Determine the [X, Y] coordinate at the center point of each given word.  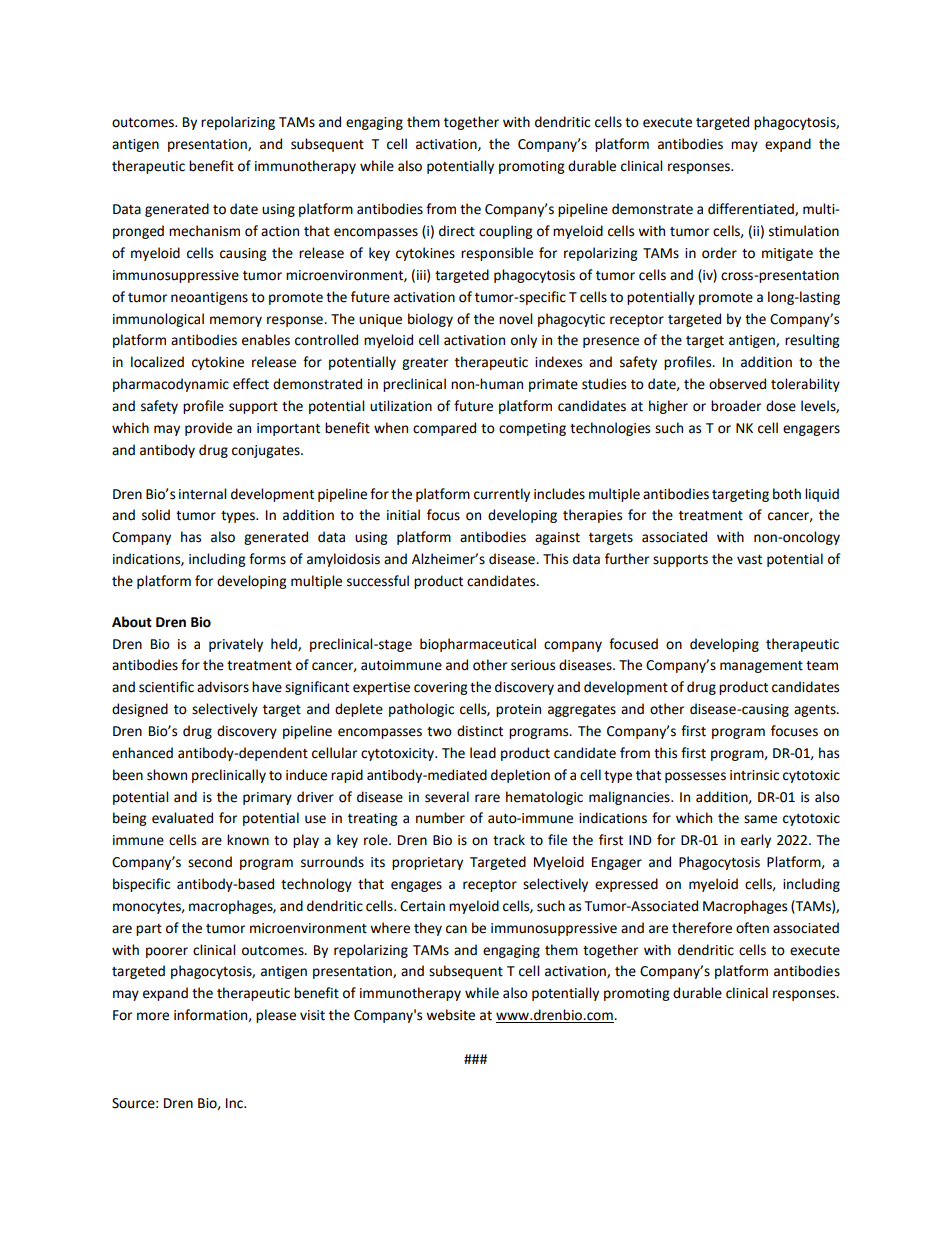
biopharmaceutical [478, 645]
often [752, 928]
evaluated [182, 818]
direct [457, 231]
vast [749, 560]
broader [736, 406]
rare [487, 798]
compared [444, 429]
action [280, 231]
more [153, 1016]
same [760, 819]
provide [208, 429]
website [450, 1015]
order [719, 253]
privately [236, 645]
